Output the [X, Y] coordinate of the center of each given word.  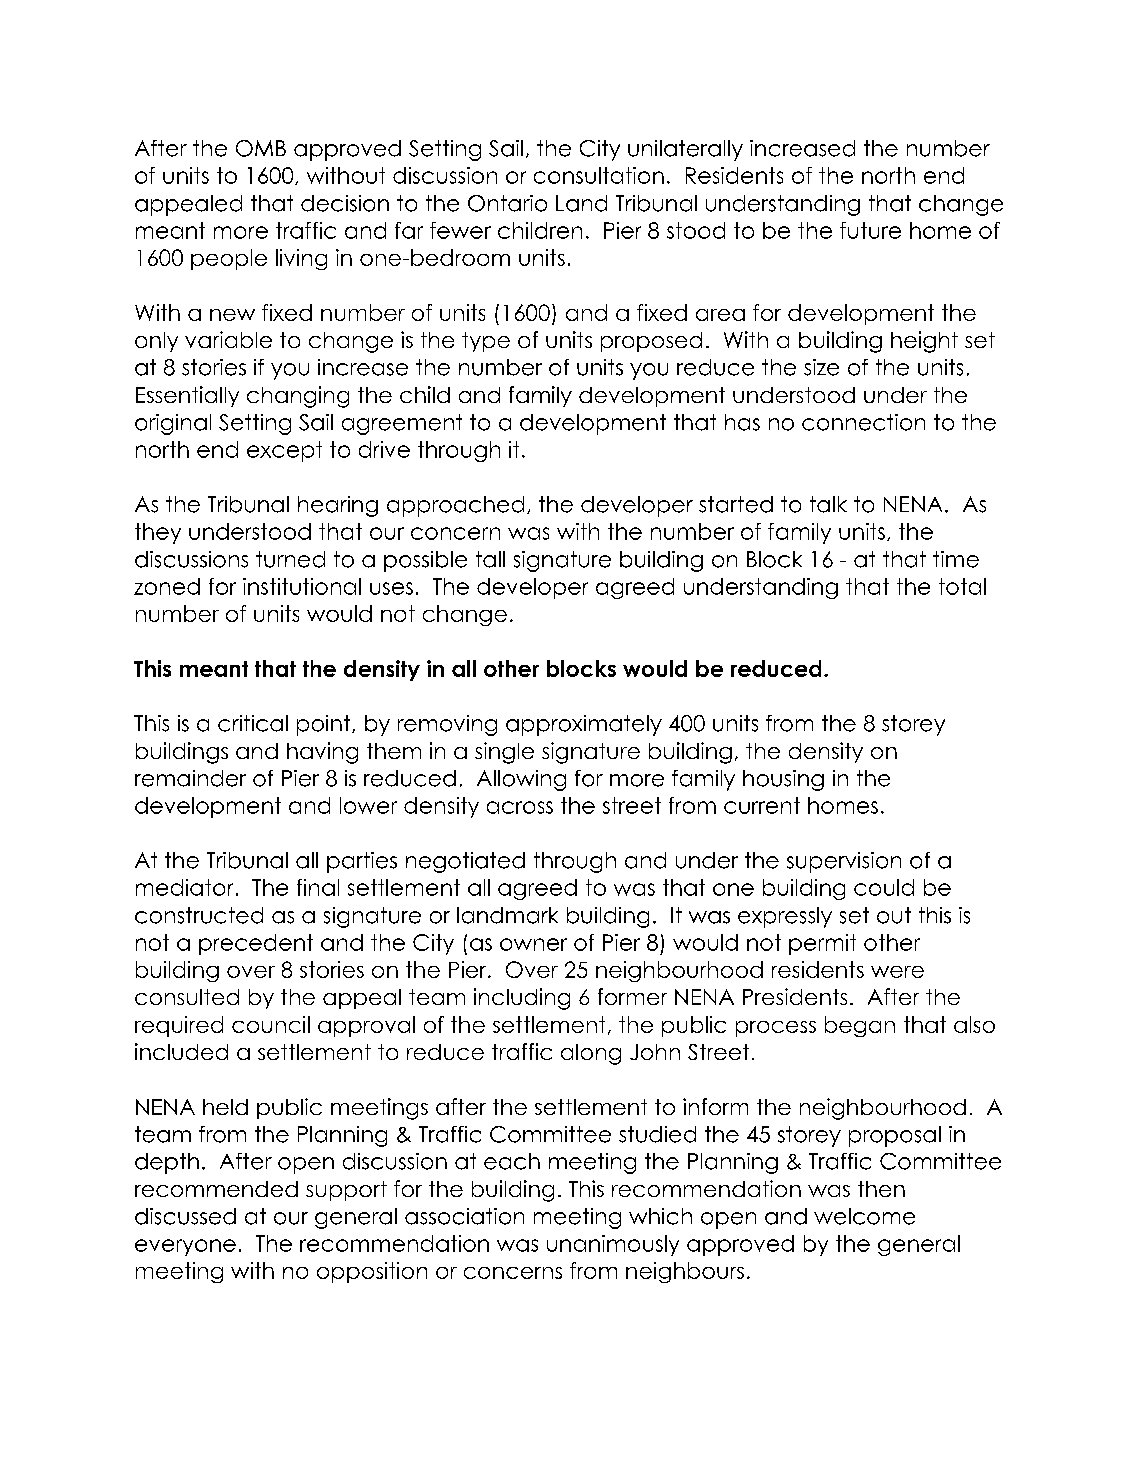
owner [533, 944]
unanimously [613, 1245]
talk [828, 504]
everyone [185, 1247]
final [318, 887]
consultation [599, 175]
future [870, 230]
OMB [261, 148]
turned [290, 559]
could [884, 887]
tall [490, 559]
